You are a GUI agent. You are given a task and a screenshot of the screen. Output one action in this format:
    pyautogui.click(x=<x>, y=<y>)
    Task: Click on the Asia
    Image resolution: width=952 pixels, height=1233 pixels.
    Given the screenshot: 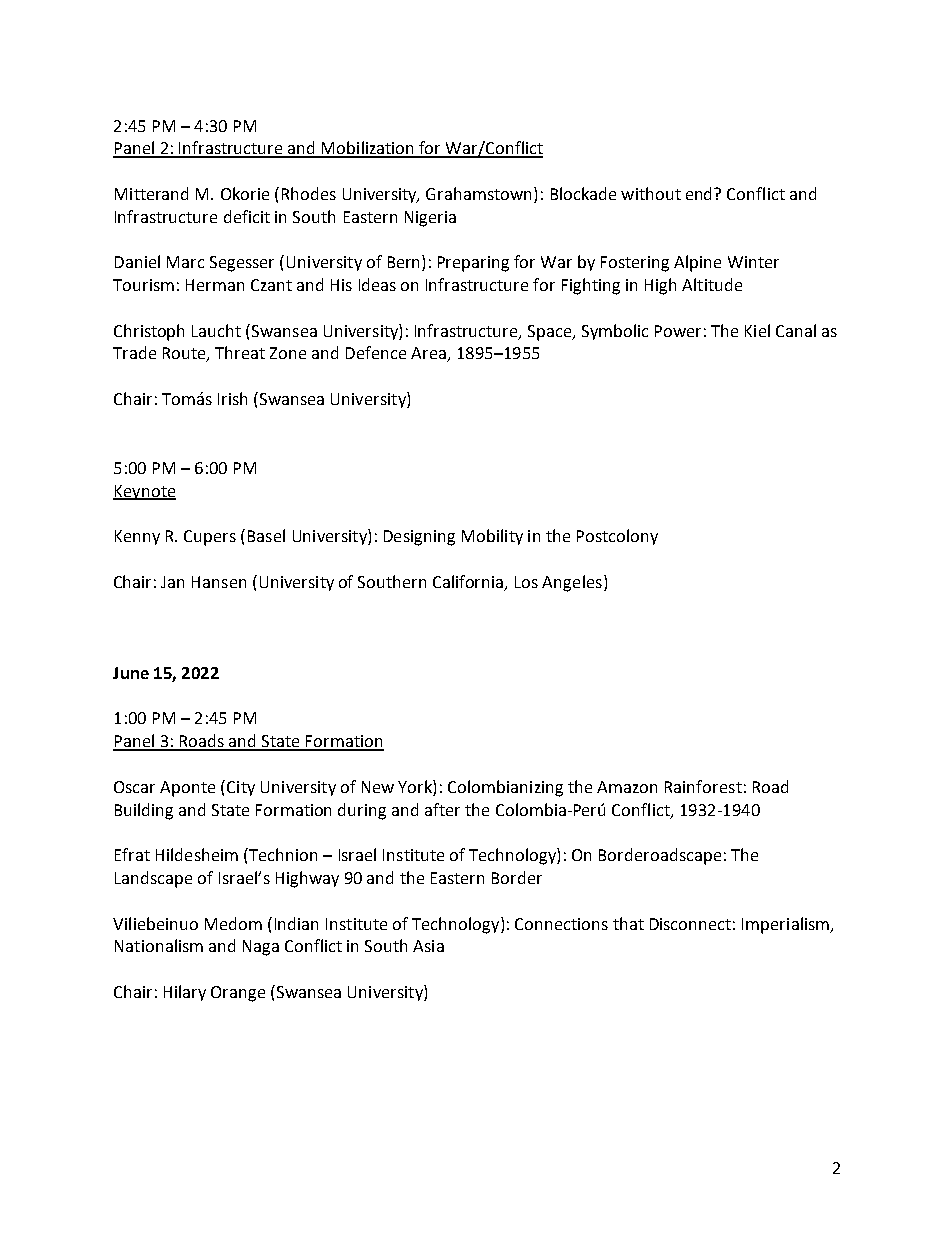 What is the action you would take?
    pyautogui.click(x=428, y=946)
